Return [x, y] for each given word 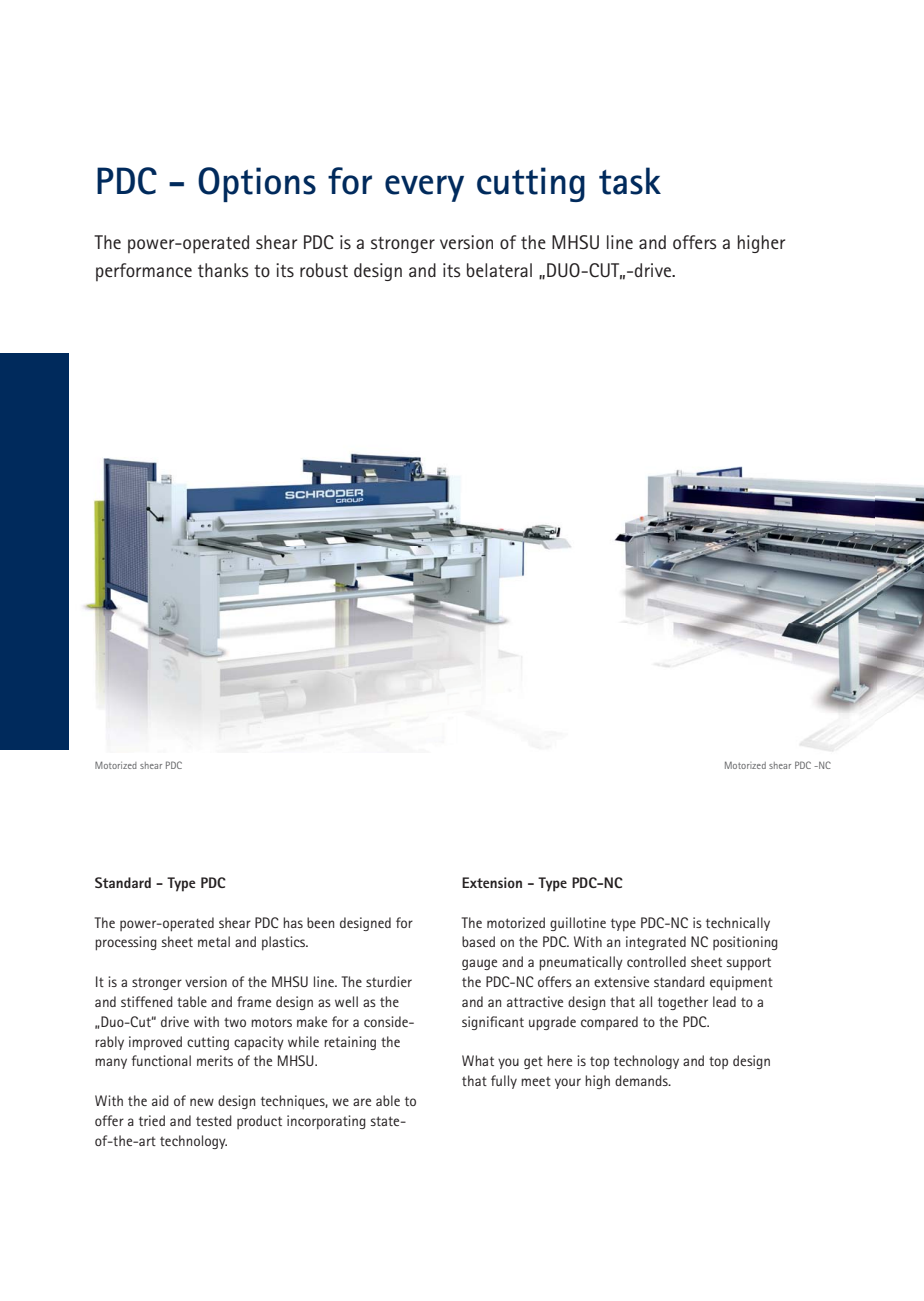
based [478, 941]
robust [324, 270]
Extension [492, 882]
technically [738, 924]
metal [214, 941]
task [630, 181]
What [478, 1060]
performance [144, 272]
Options [257, 184]
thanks [223, 270]
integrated [656, 943]
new [202, 1102]
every [424, 188]
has [293, 922]
